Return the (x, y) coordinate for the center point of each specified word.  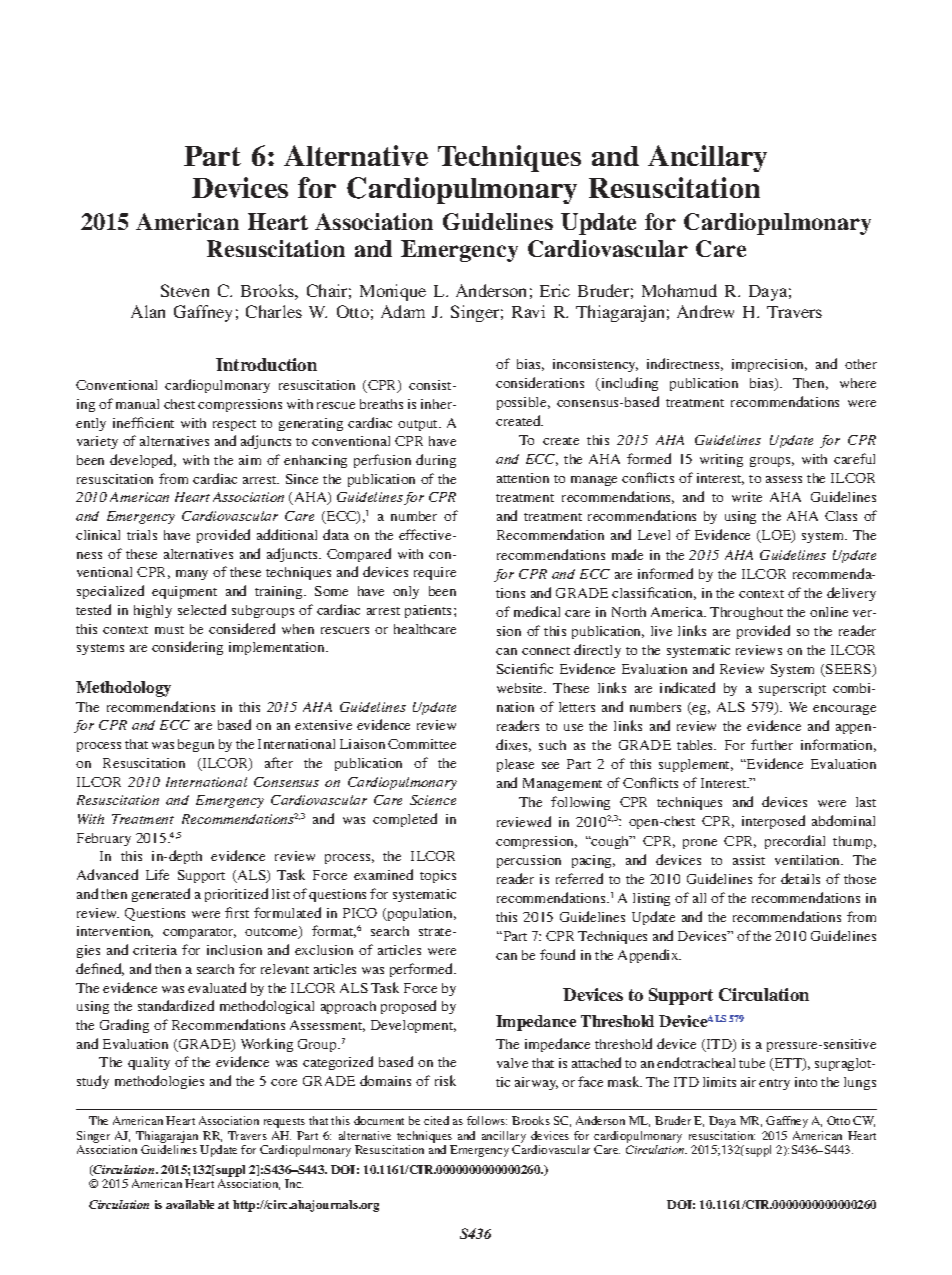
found (557, 954)
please (515, 765)
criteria (155, 950)
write (747, 497)
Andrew (705, 311)
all (699, 898)
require (435, 573)
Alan (148, 311)
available (190, 1204)
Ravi (528, 311)
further (772, 744)
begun (196, 745)
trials (142, 535)
